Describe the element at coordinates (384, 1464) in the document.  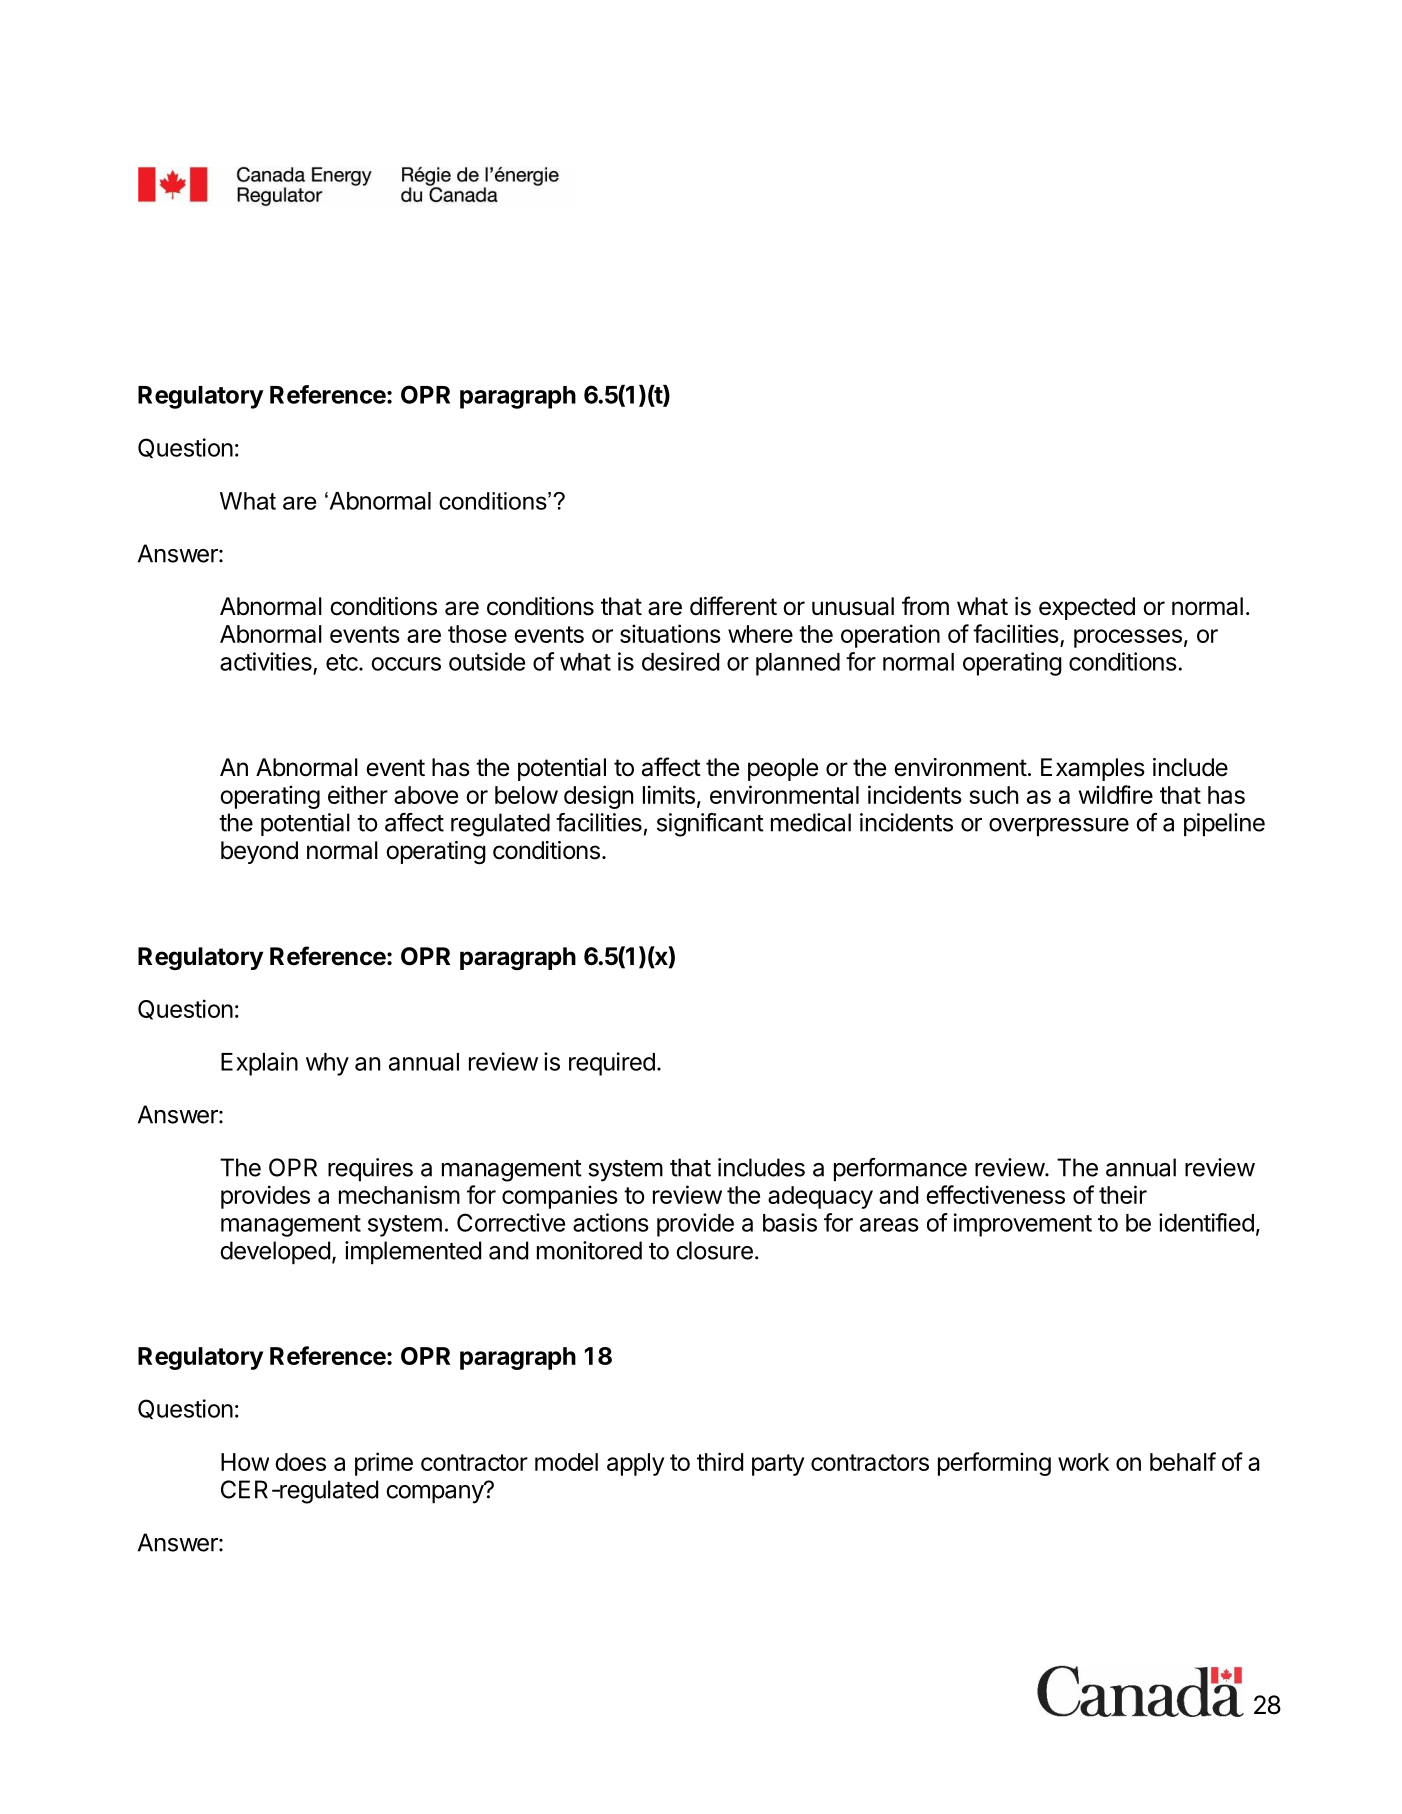
I see `prime` at that location.
